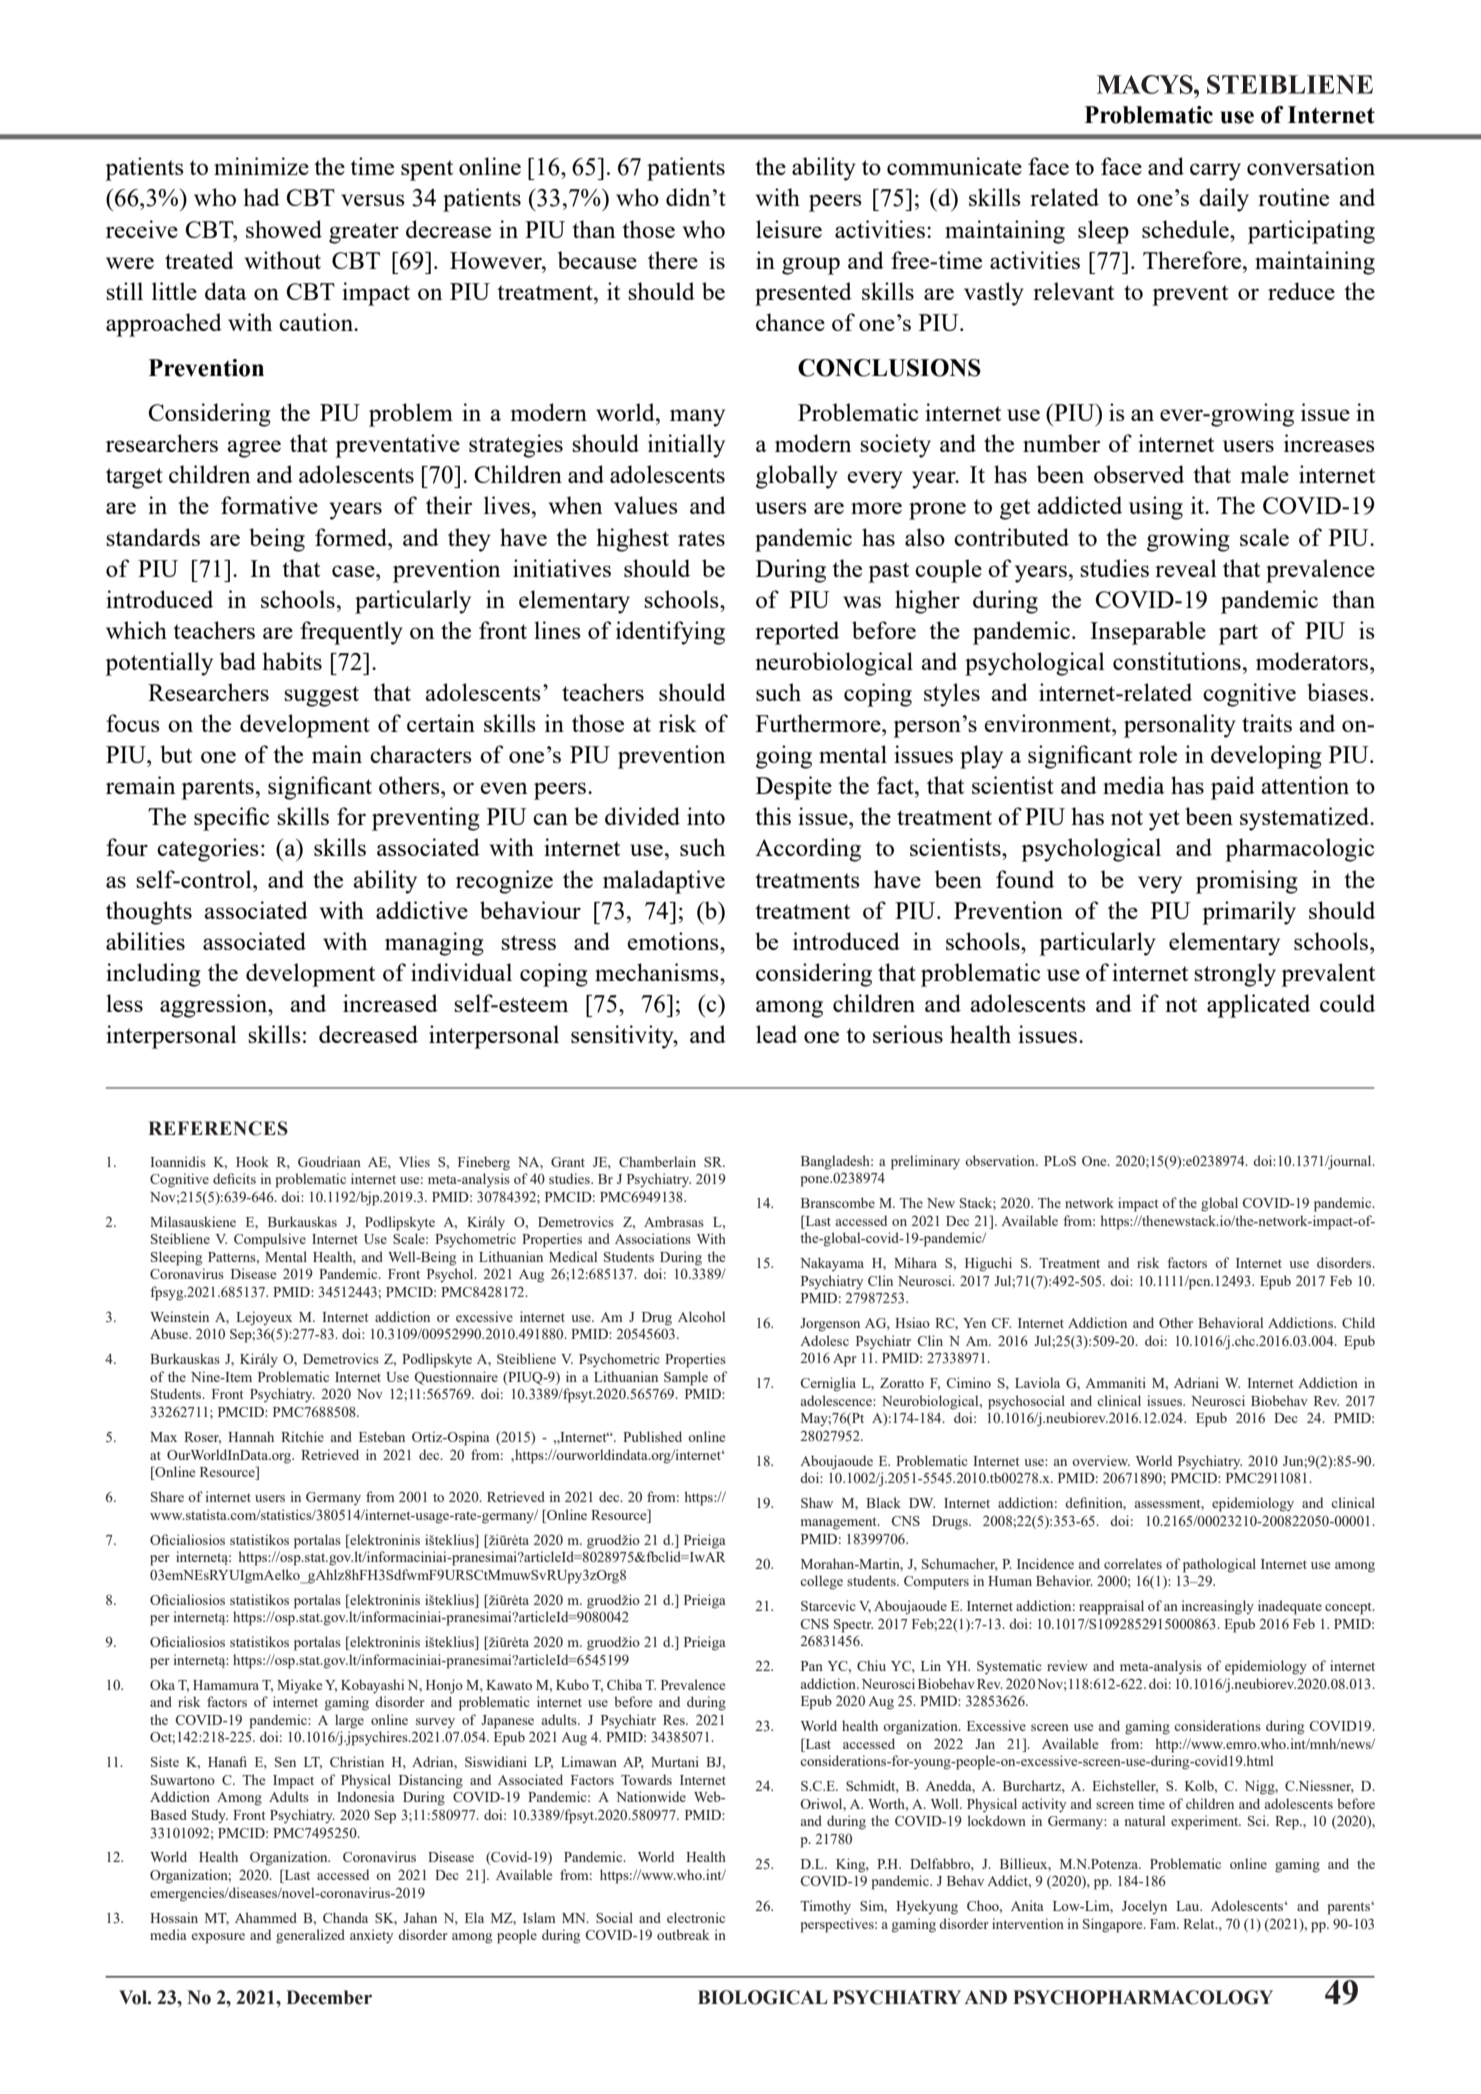 The width and height of the screenshot is (1481, 2094). Describe the element at coordinates (1164, 1924) in the screenshot. I see `Fam` at that location.
